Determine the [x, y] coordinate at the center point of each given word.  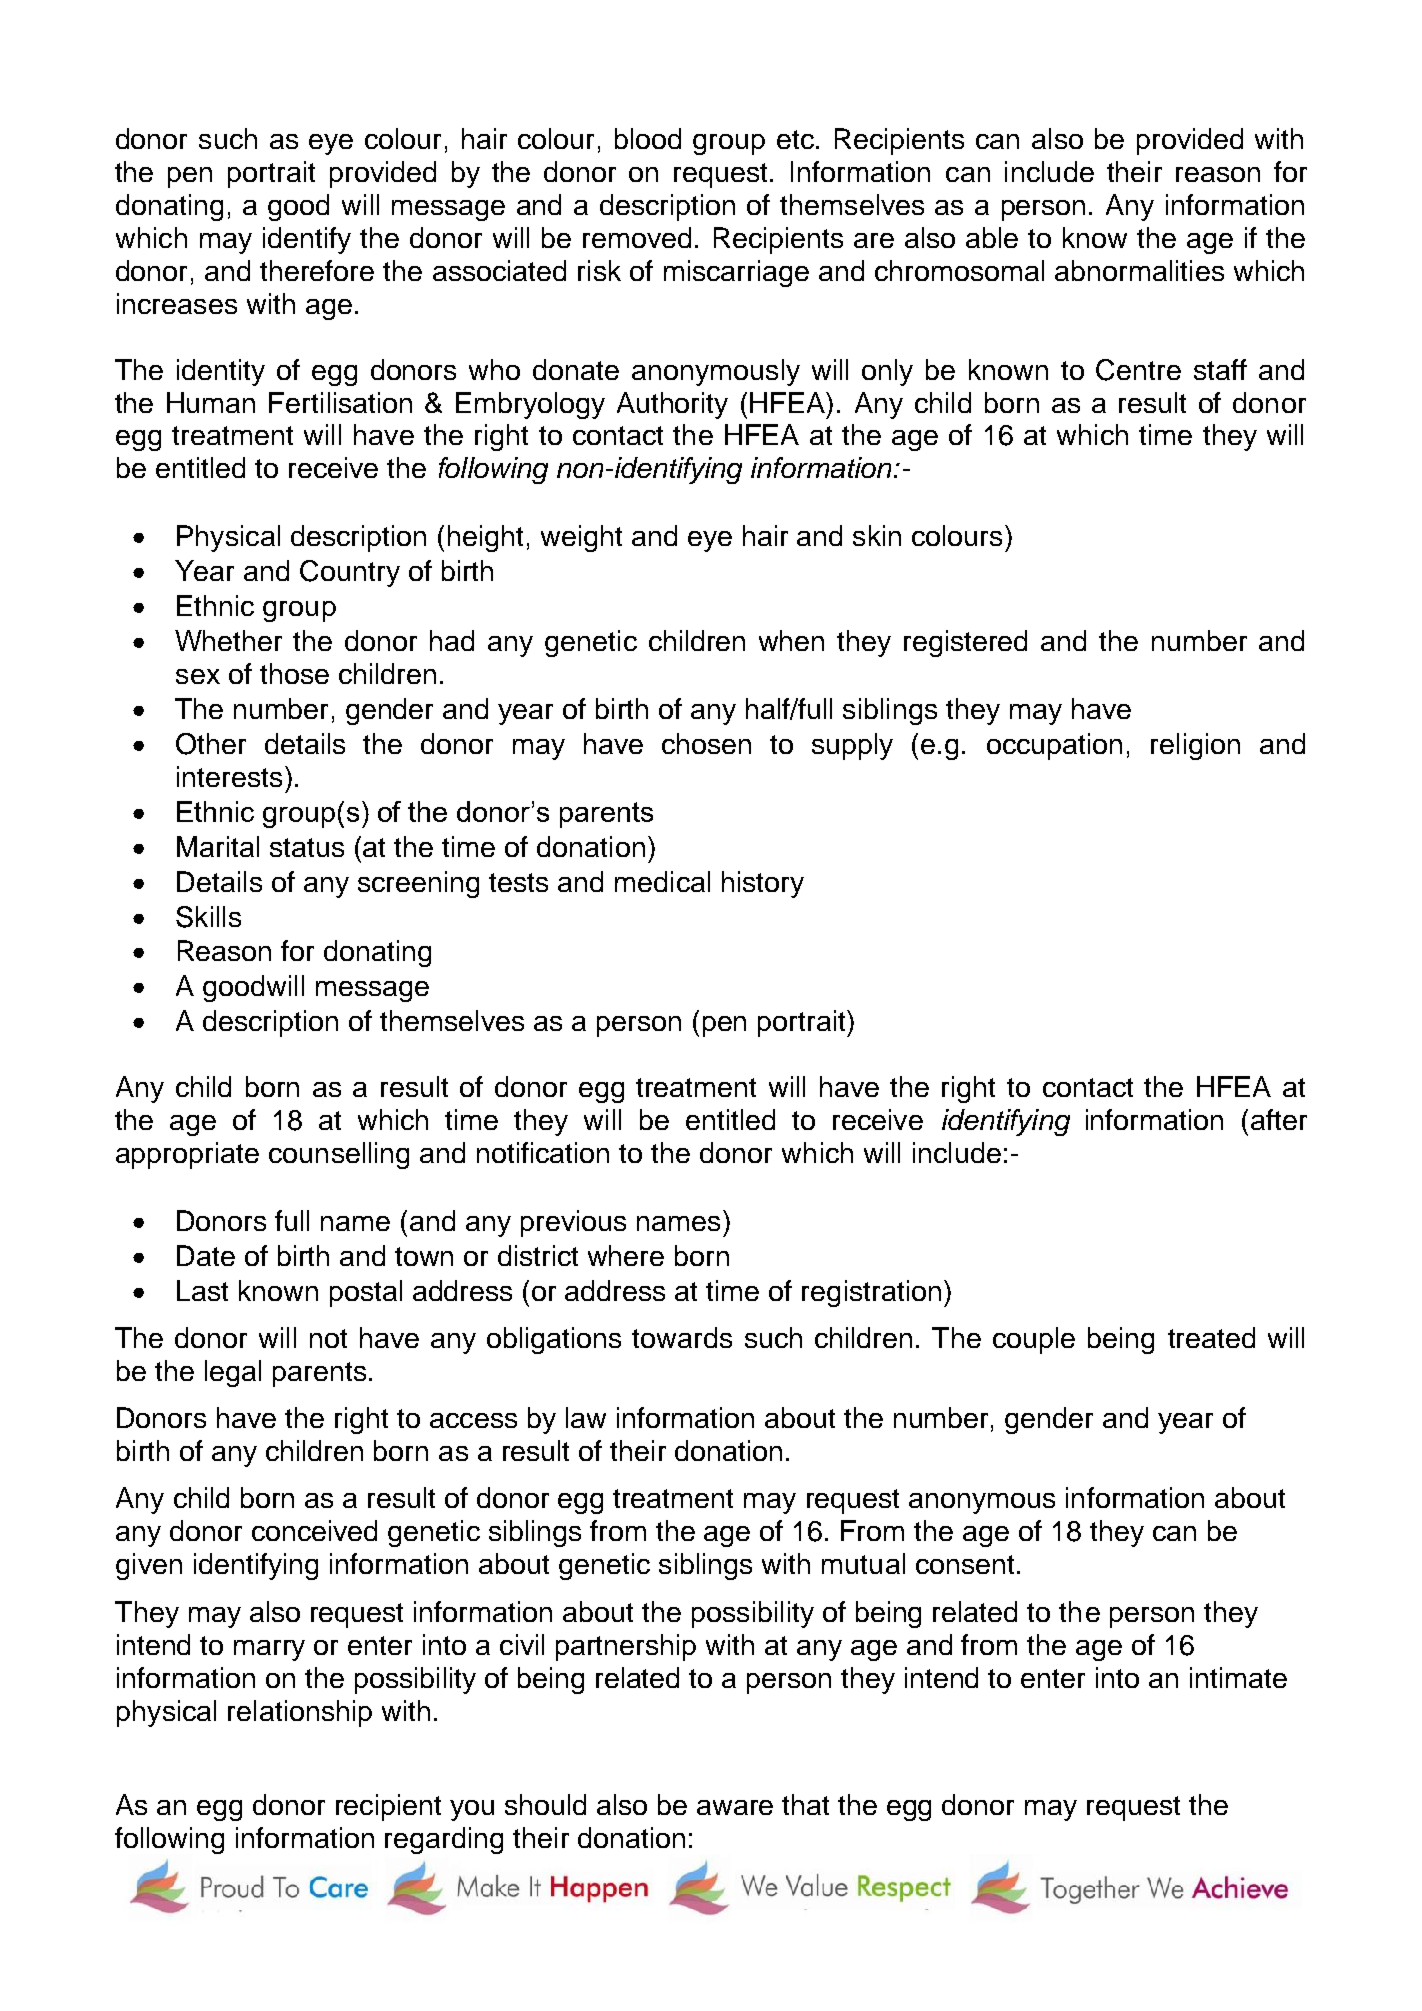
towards [682, 1337]
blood [648, 138]
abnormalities [1139, 270]
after [1279, 1119]
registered [965, 643]
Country [350, 573]
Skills [208, 917]
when [791, 640]
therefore [317, 270]
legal [233, 1373]
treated [1211, 1337]
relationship [300, 1713]
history [763, 884]
